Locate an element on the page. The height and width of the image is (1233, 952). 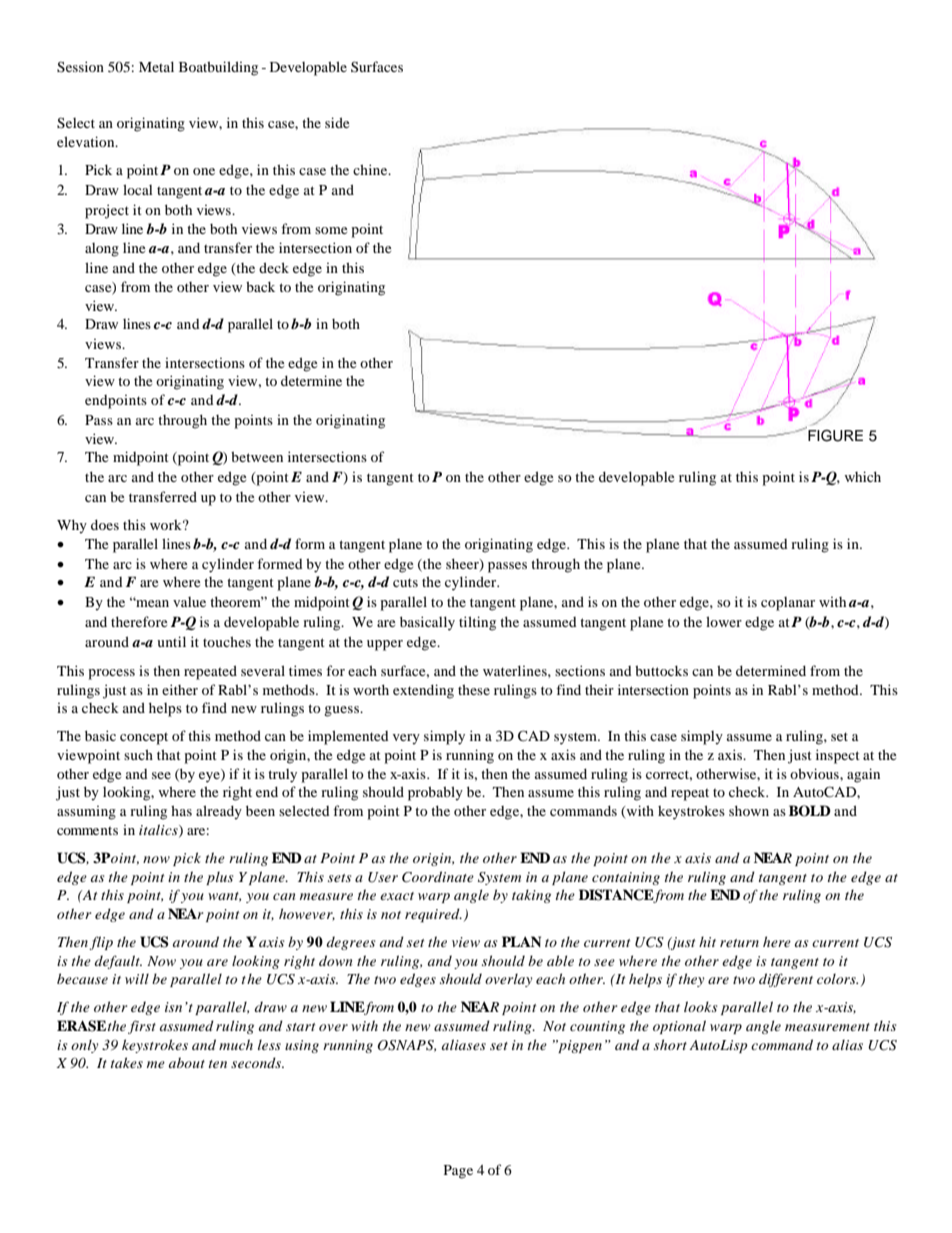
short is located at coordinates (670, 1044).
